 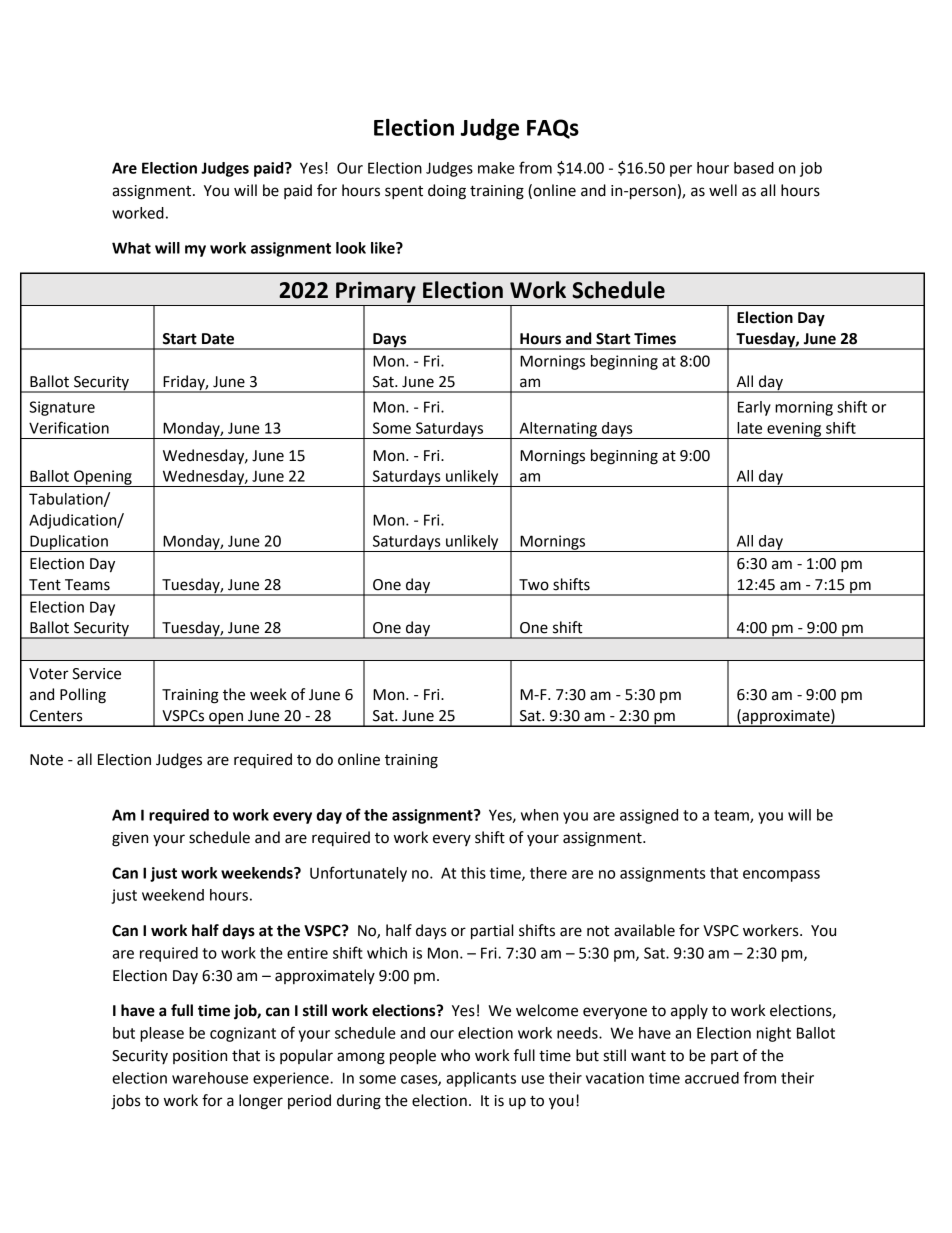 What do you see at coordinates (125, 1102) in the screenshot?
I see `jobs` at bounding box center [125, 1102].
